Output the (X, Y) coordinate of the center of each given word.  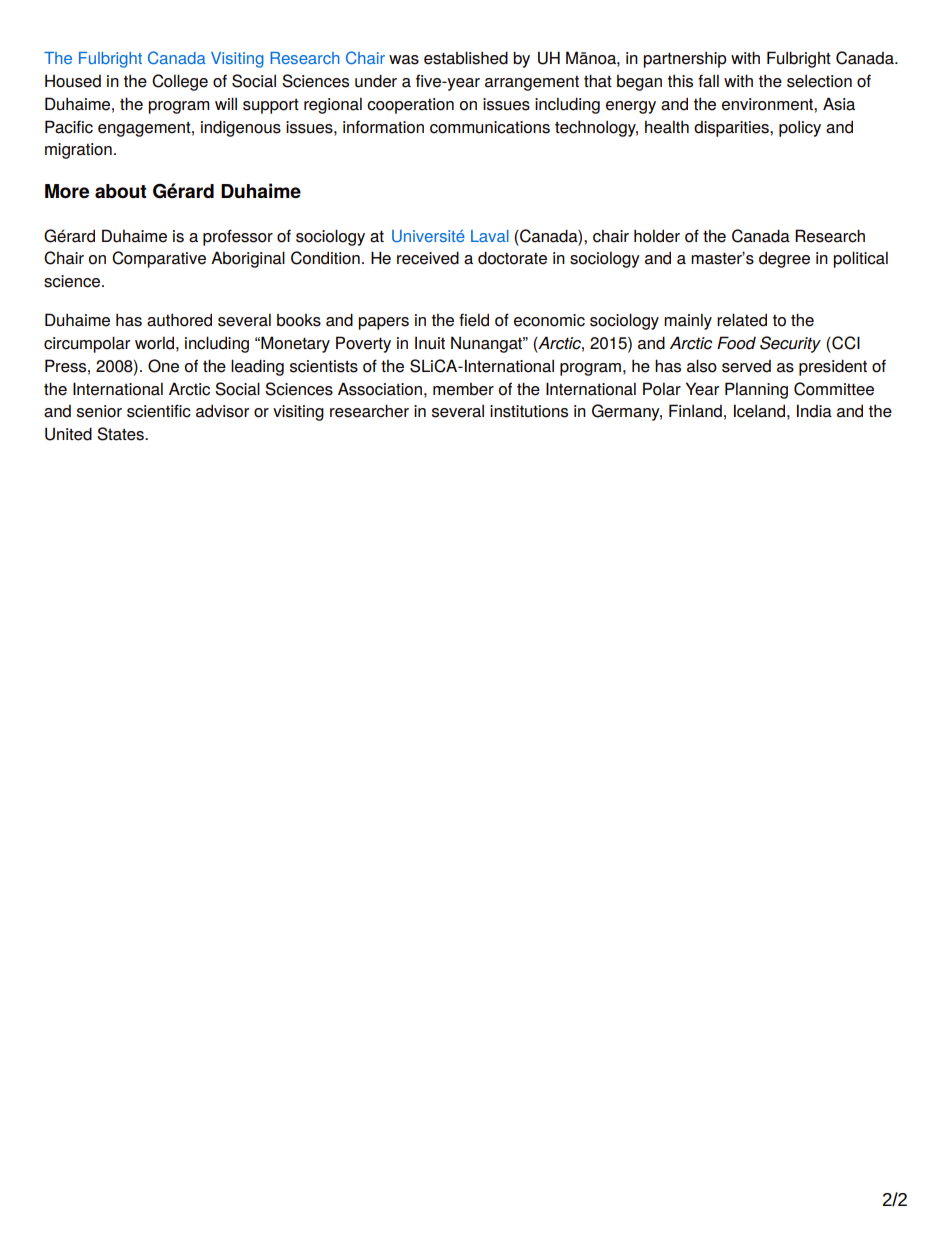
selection (819, 81)
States (121, 434)
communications (490, 127)
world (154, 343)
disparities (732, 129)
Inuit (430, 343)
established (466, 58)
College (180, 82)
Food (736, 343)
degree (784, 259)
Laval (490, 236)
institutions (529, 411)
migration (78, 151)
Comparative (159, 259)
